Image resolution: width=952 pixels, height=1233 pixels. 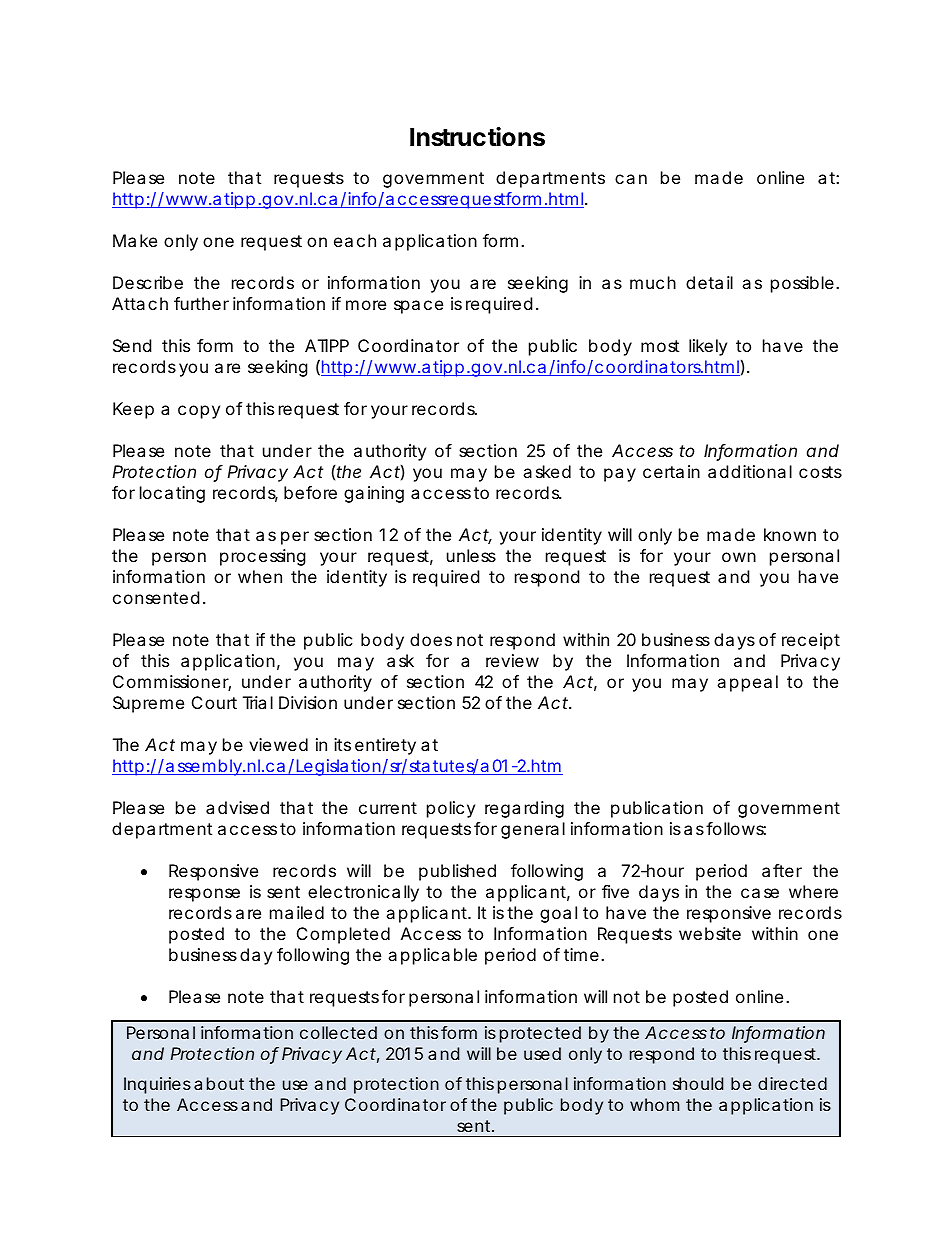 What do you see at coordinates (709, 282) in the screenshot?
I see `detail` at bounding box center [709, 282].
